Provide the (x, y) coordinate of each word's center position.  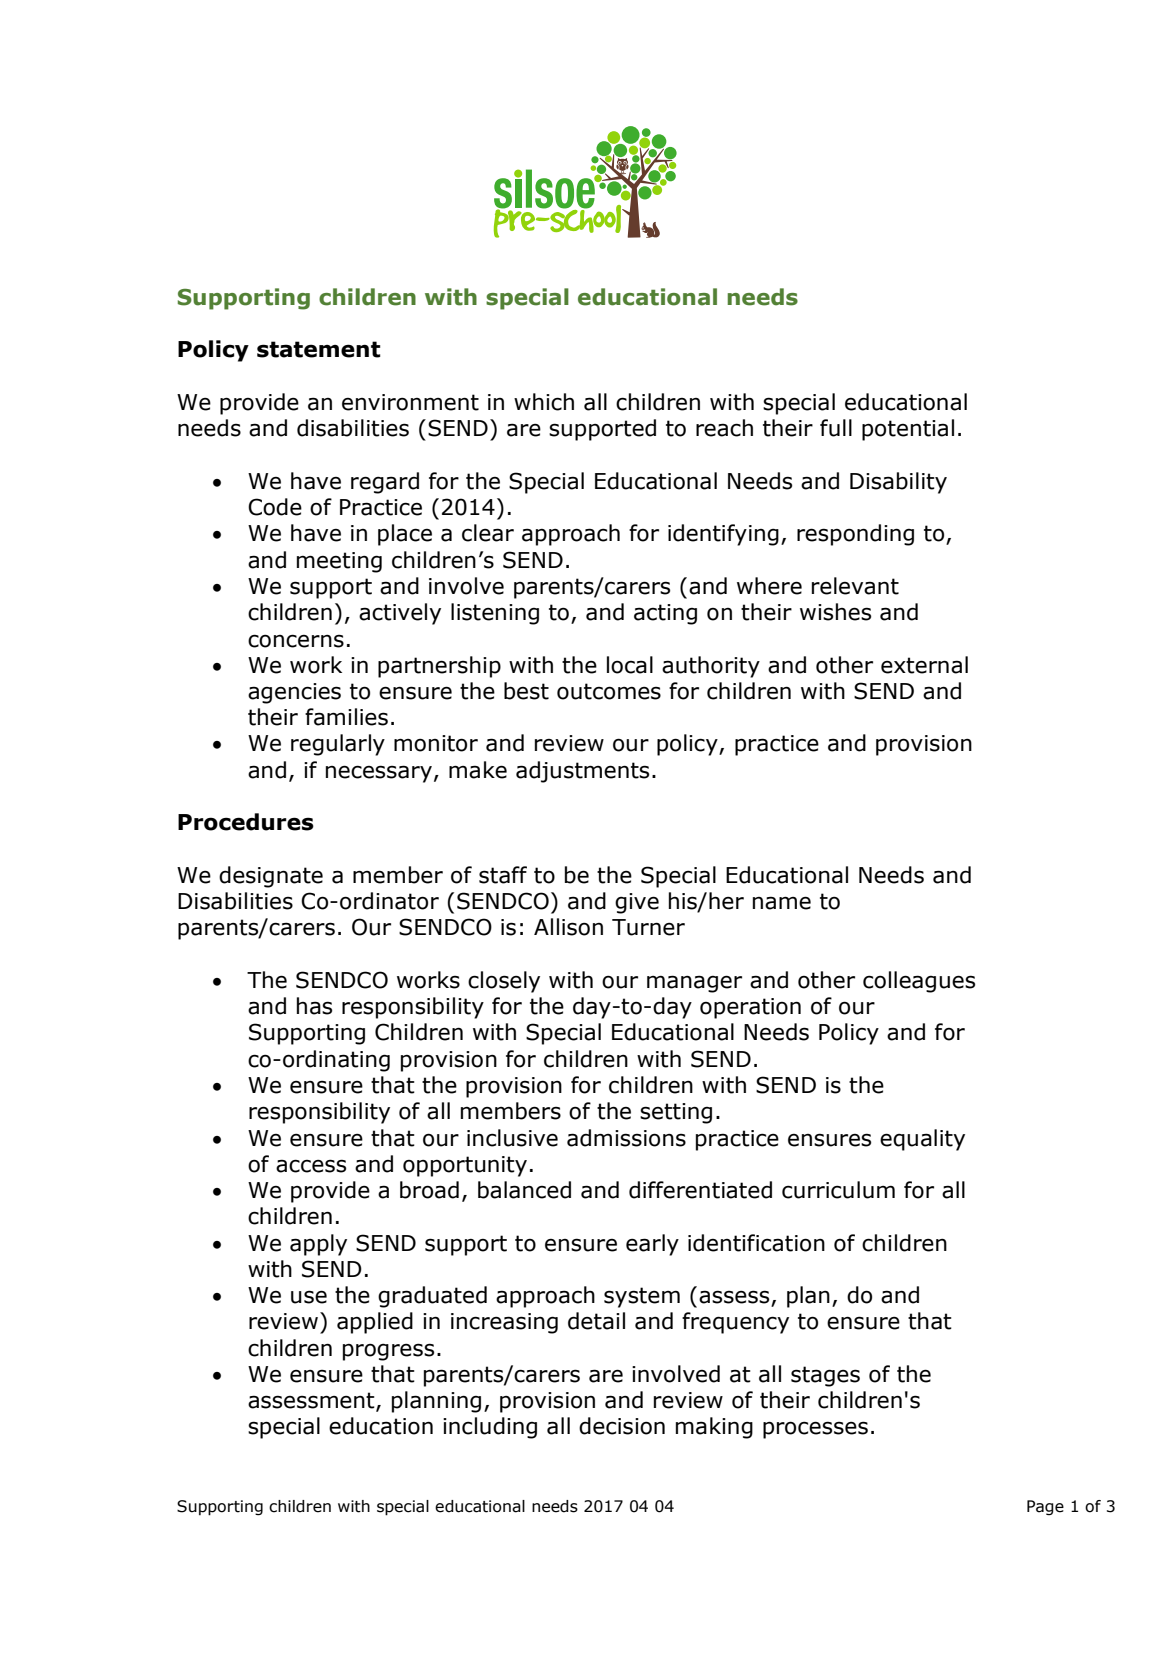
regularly (338, 745)
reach (724, 428)
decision (622, 1426)
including (490, 1428)
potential (908, 430)
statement (319, 349)
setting (676, 1113)
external (924, 665)
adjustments (582, 772)
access (311, 1166)
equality (922, 1140)
